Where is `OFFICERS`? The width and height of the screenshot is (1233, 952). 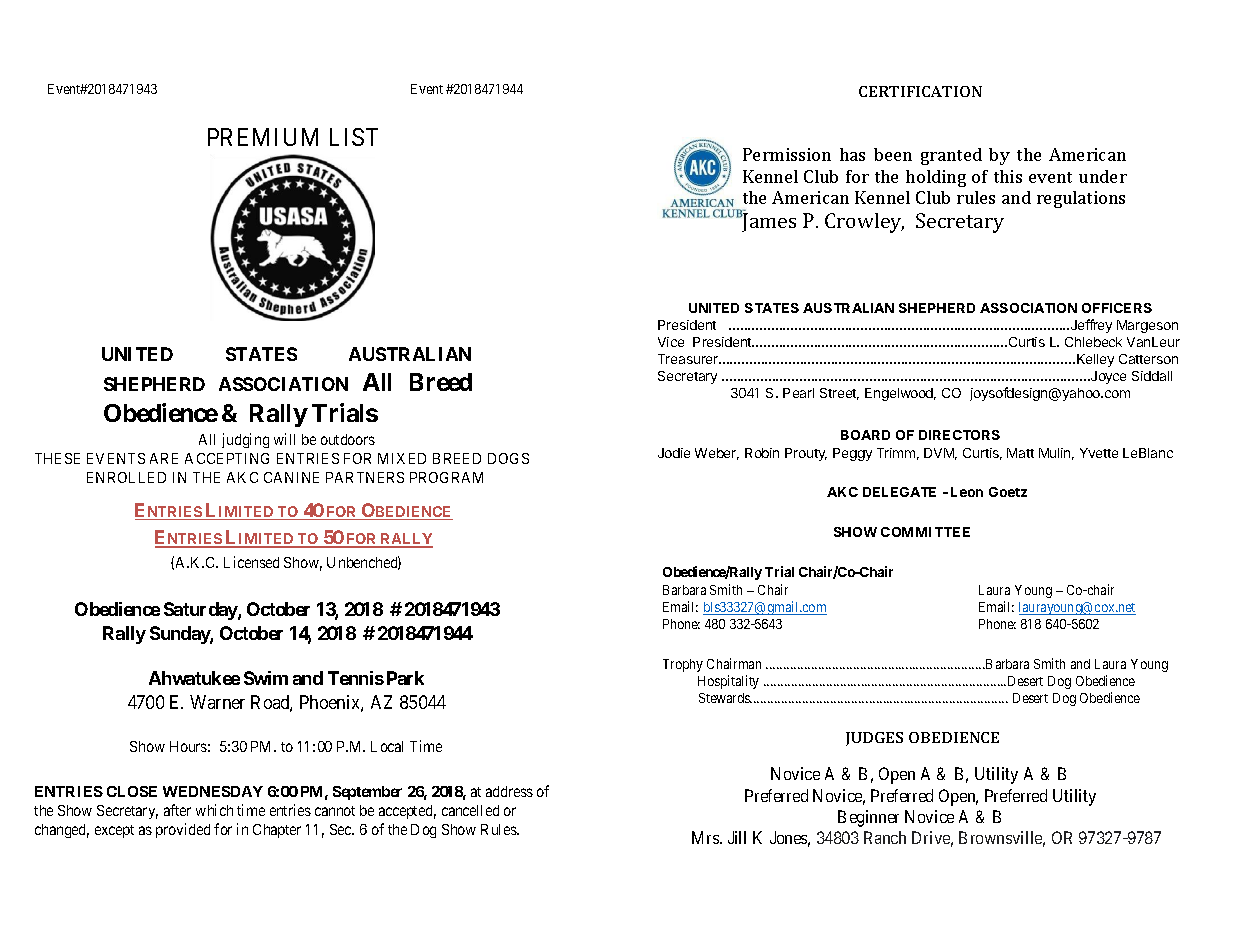 OFFICERS is located at coordinates (1117, 308).
